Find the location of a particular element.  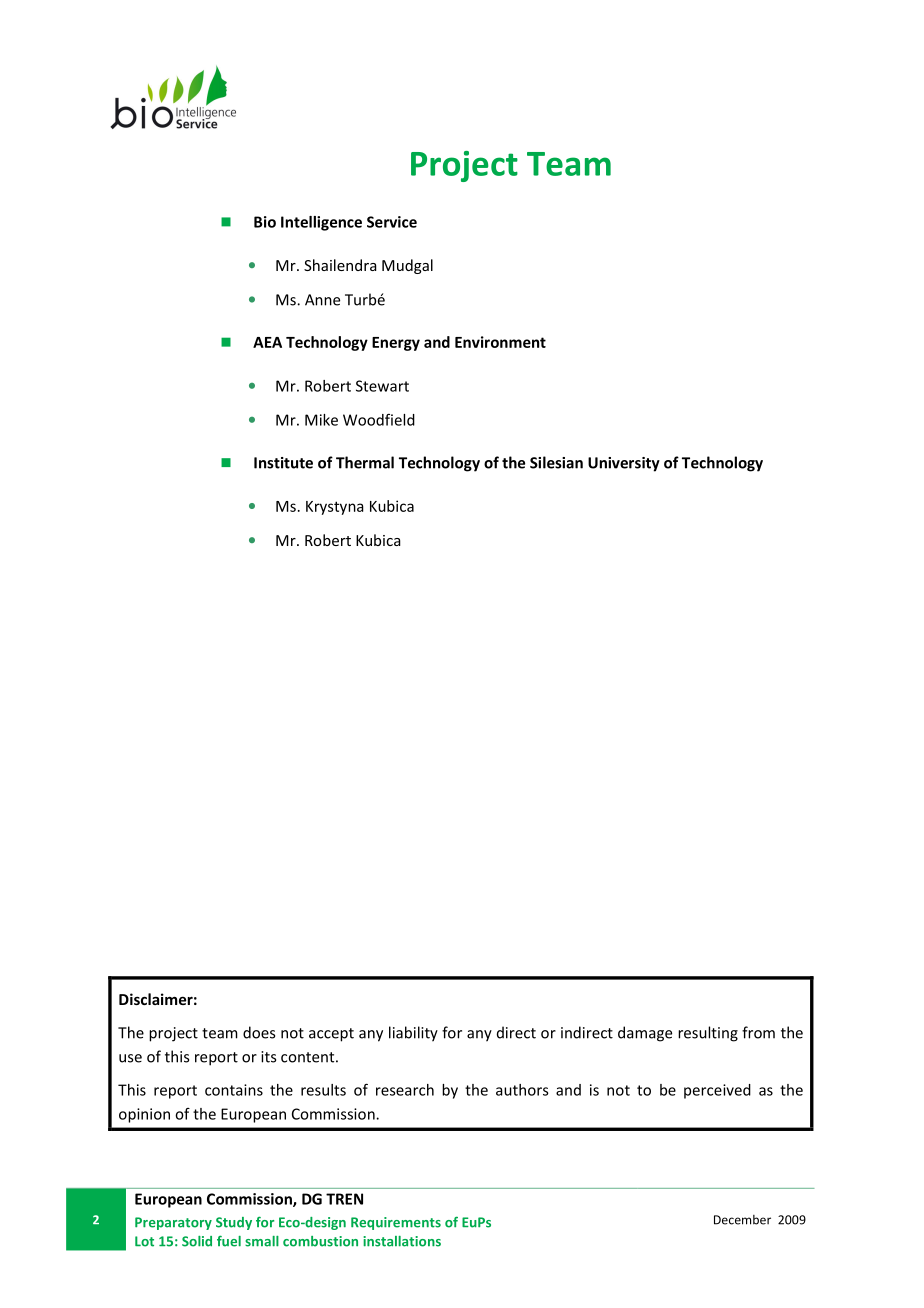

does is located at coordinates (259, 1032).
